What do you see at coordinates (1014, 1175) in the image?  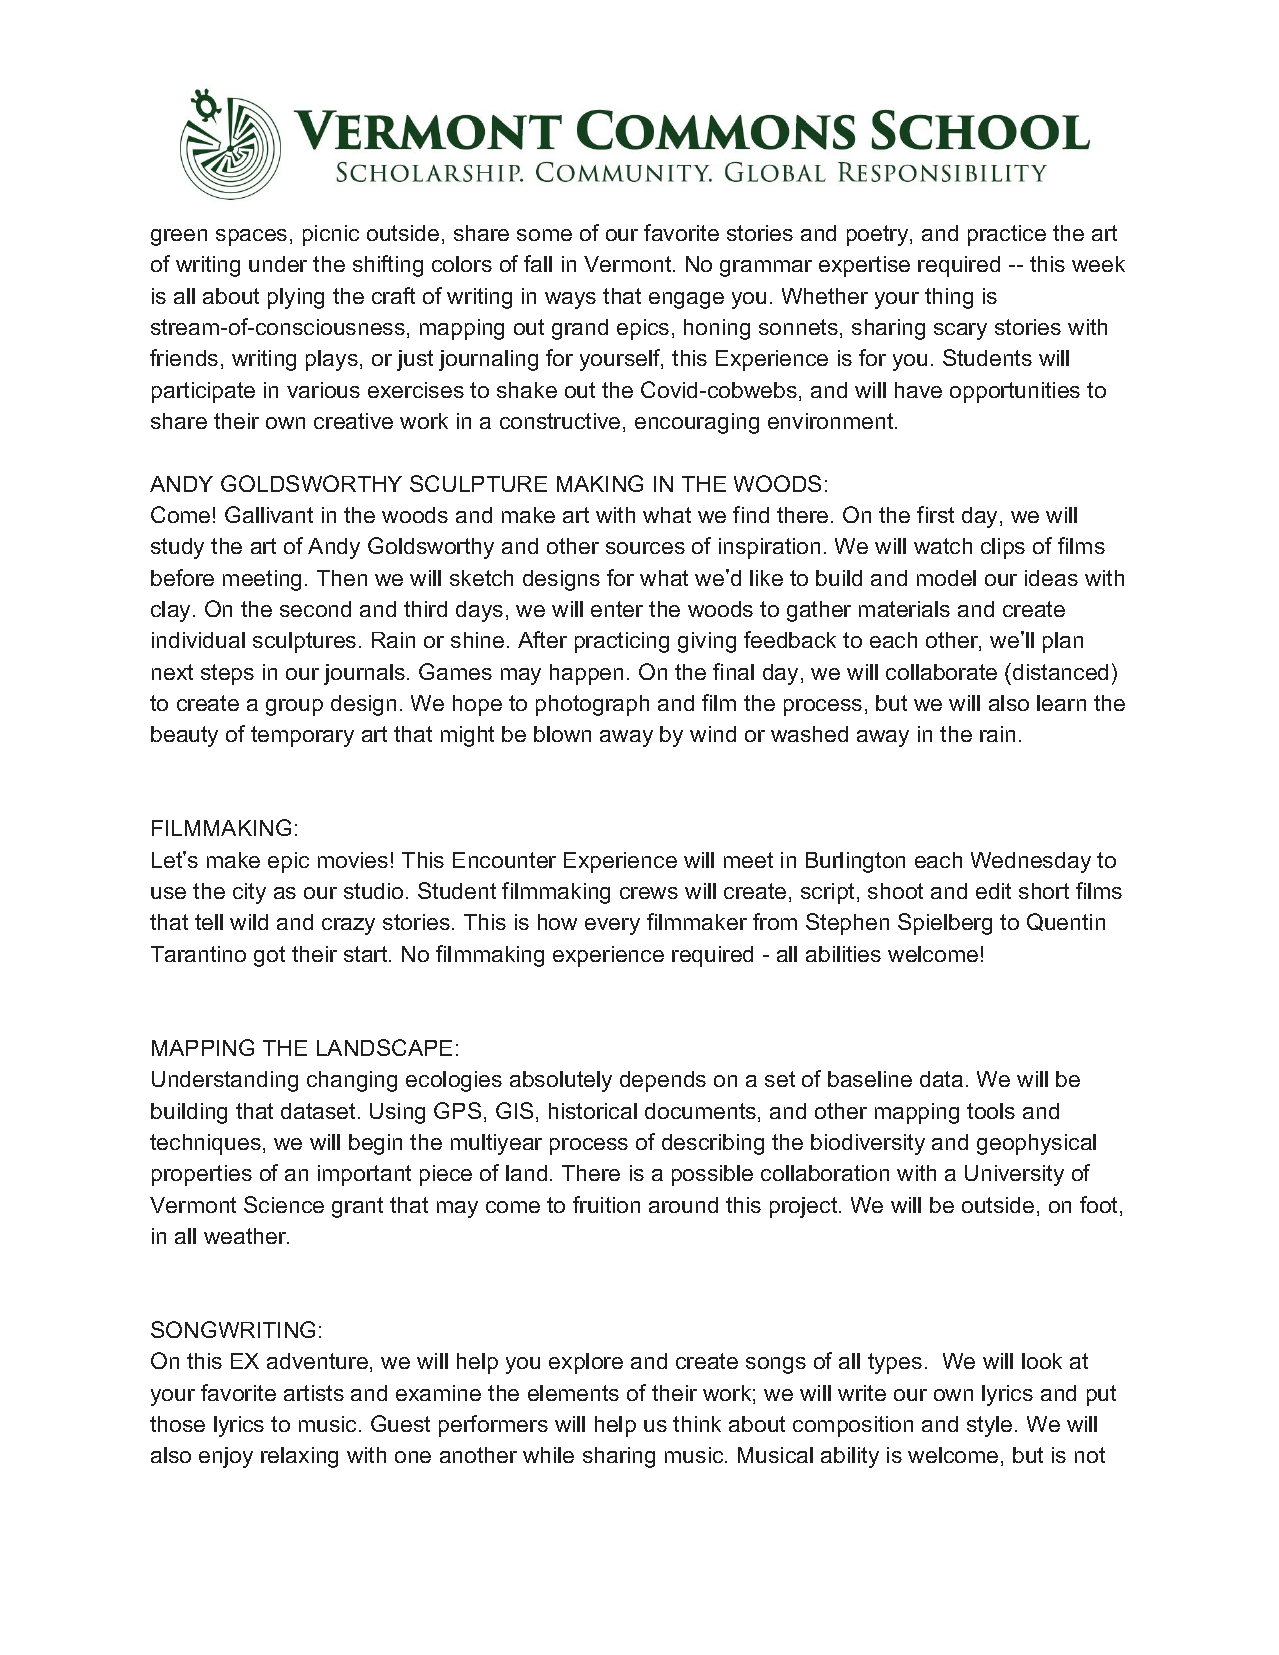 I see `University` at bounding box center [1014, 1175].
